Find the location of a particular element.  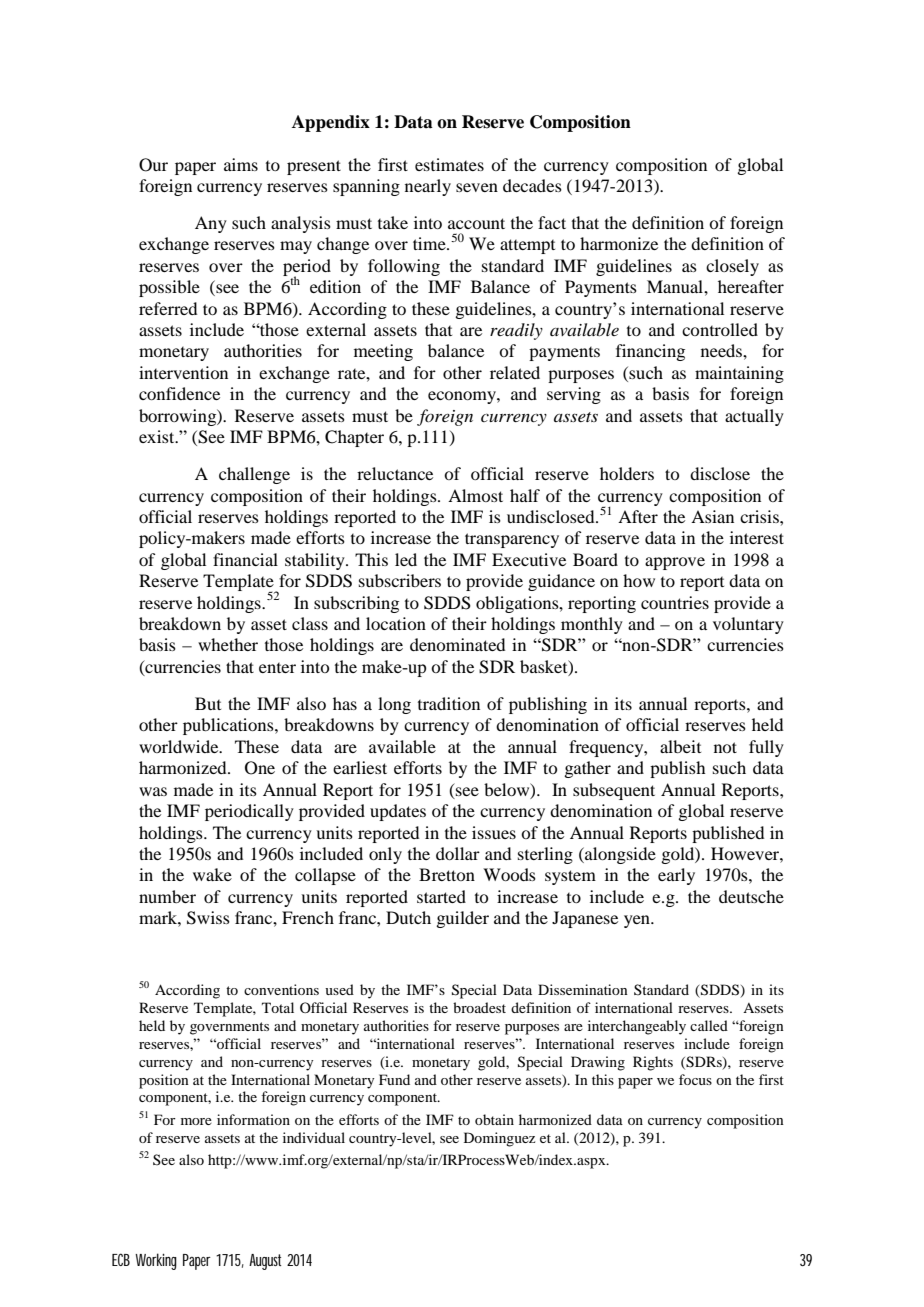

confidence is located at coordinates (179, 393).
